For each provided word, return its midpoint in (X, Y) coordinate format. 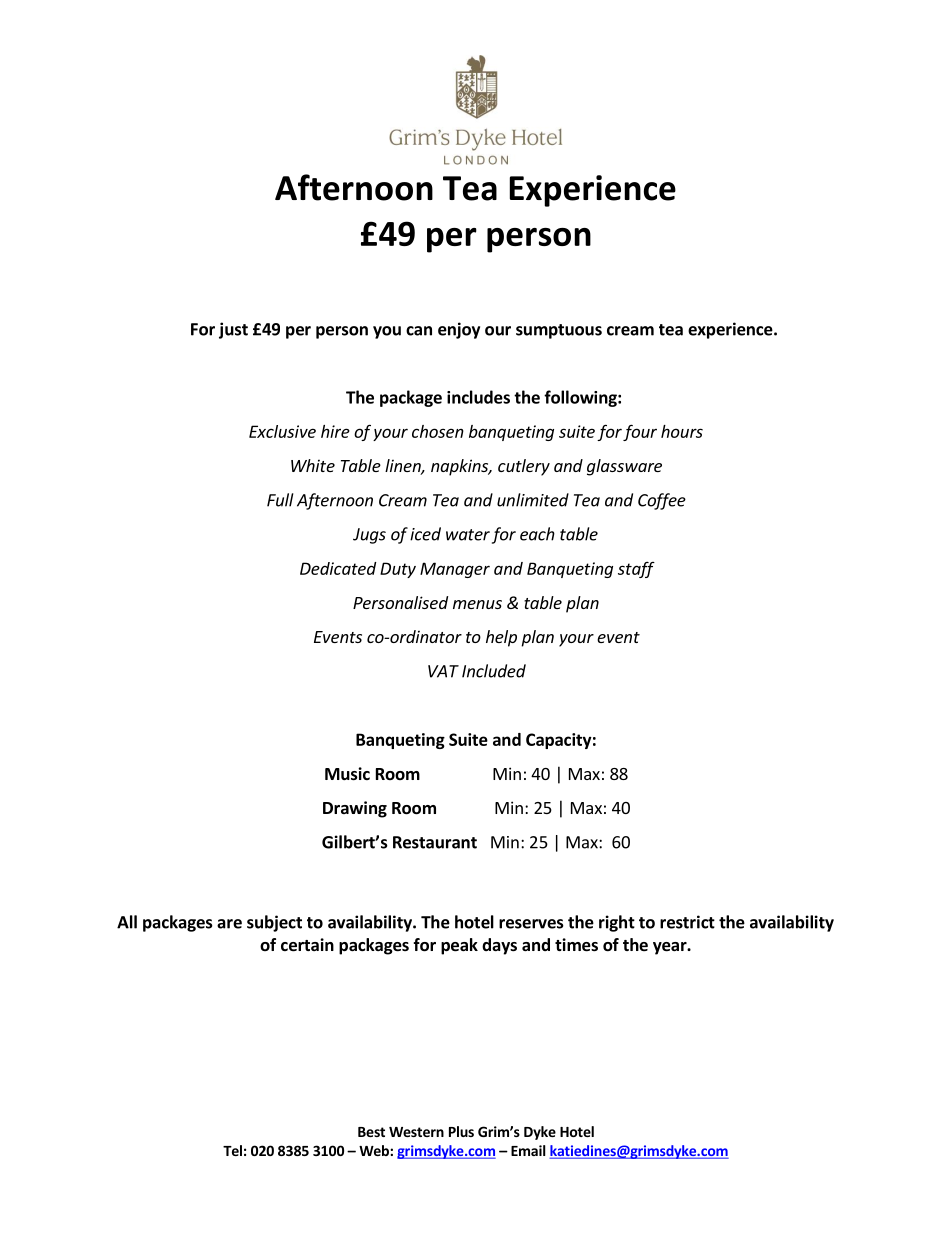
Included (494, 671)
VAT (443, 671)
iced (425, 534)
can (419, 331)
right (617, 923)
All (127, 922)
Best (371, 1132)
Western (416, 1132)
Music (347, 774)
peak (459, 946)
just (233, 330)
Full (280, 500)
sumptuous (559, 331)
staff (636, 569)
